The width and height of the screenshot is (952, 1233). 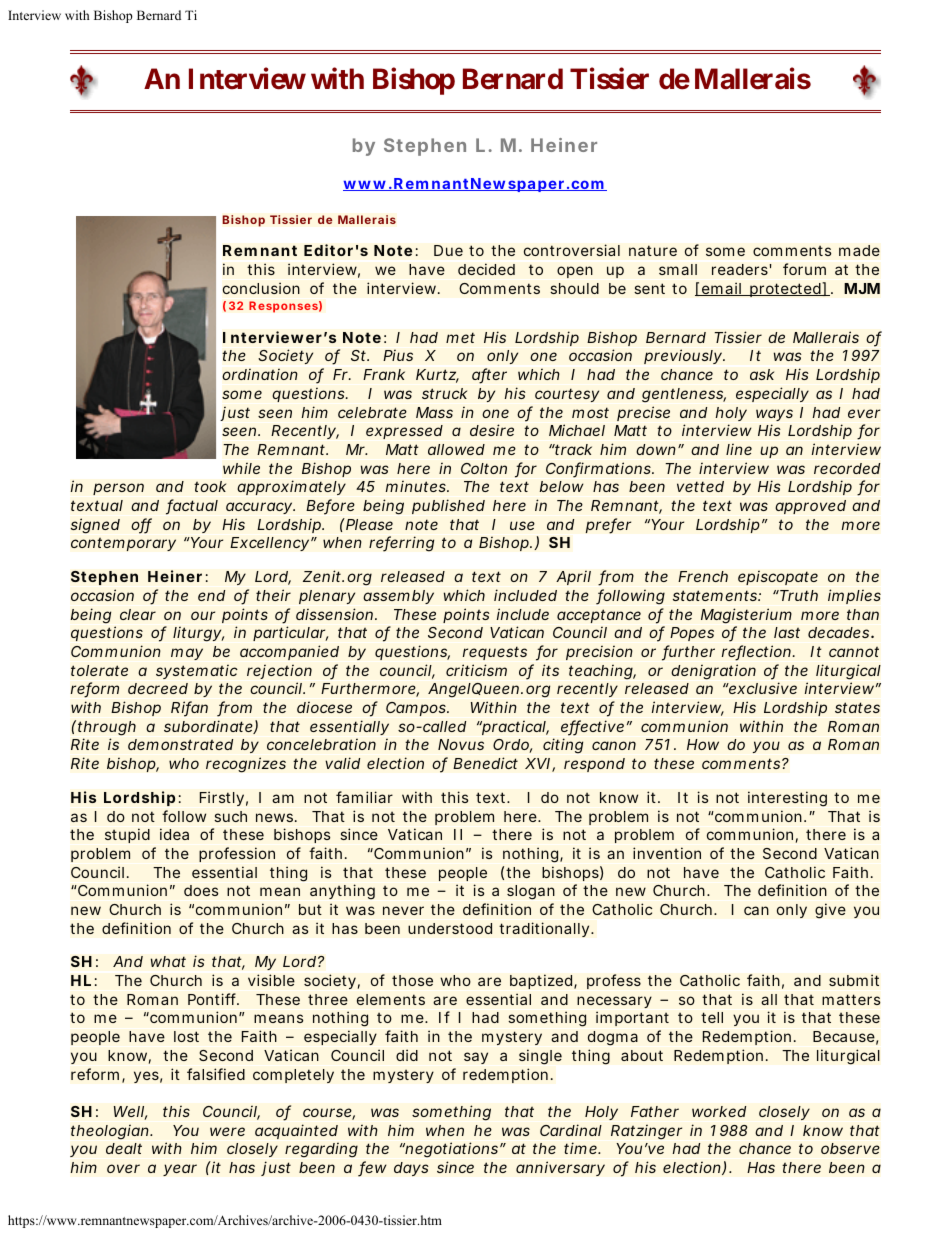 I want to click on conclusion, so click(x=261, y=288).
